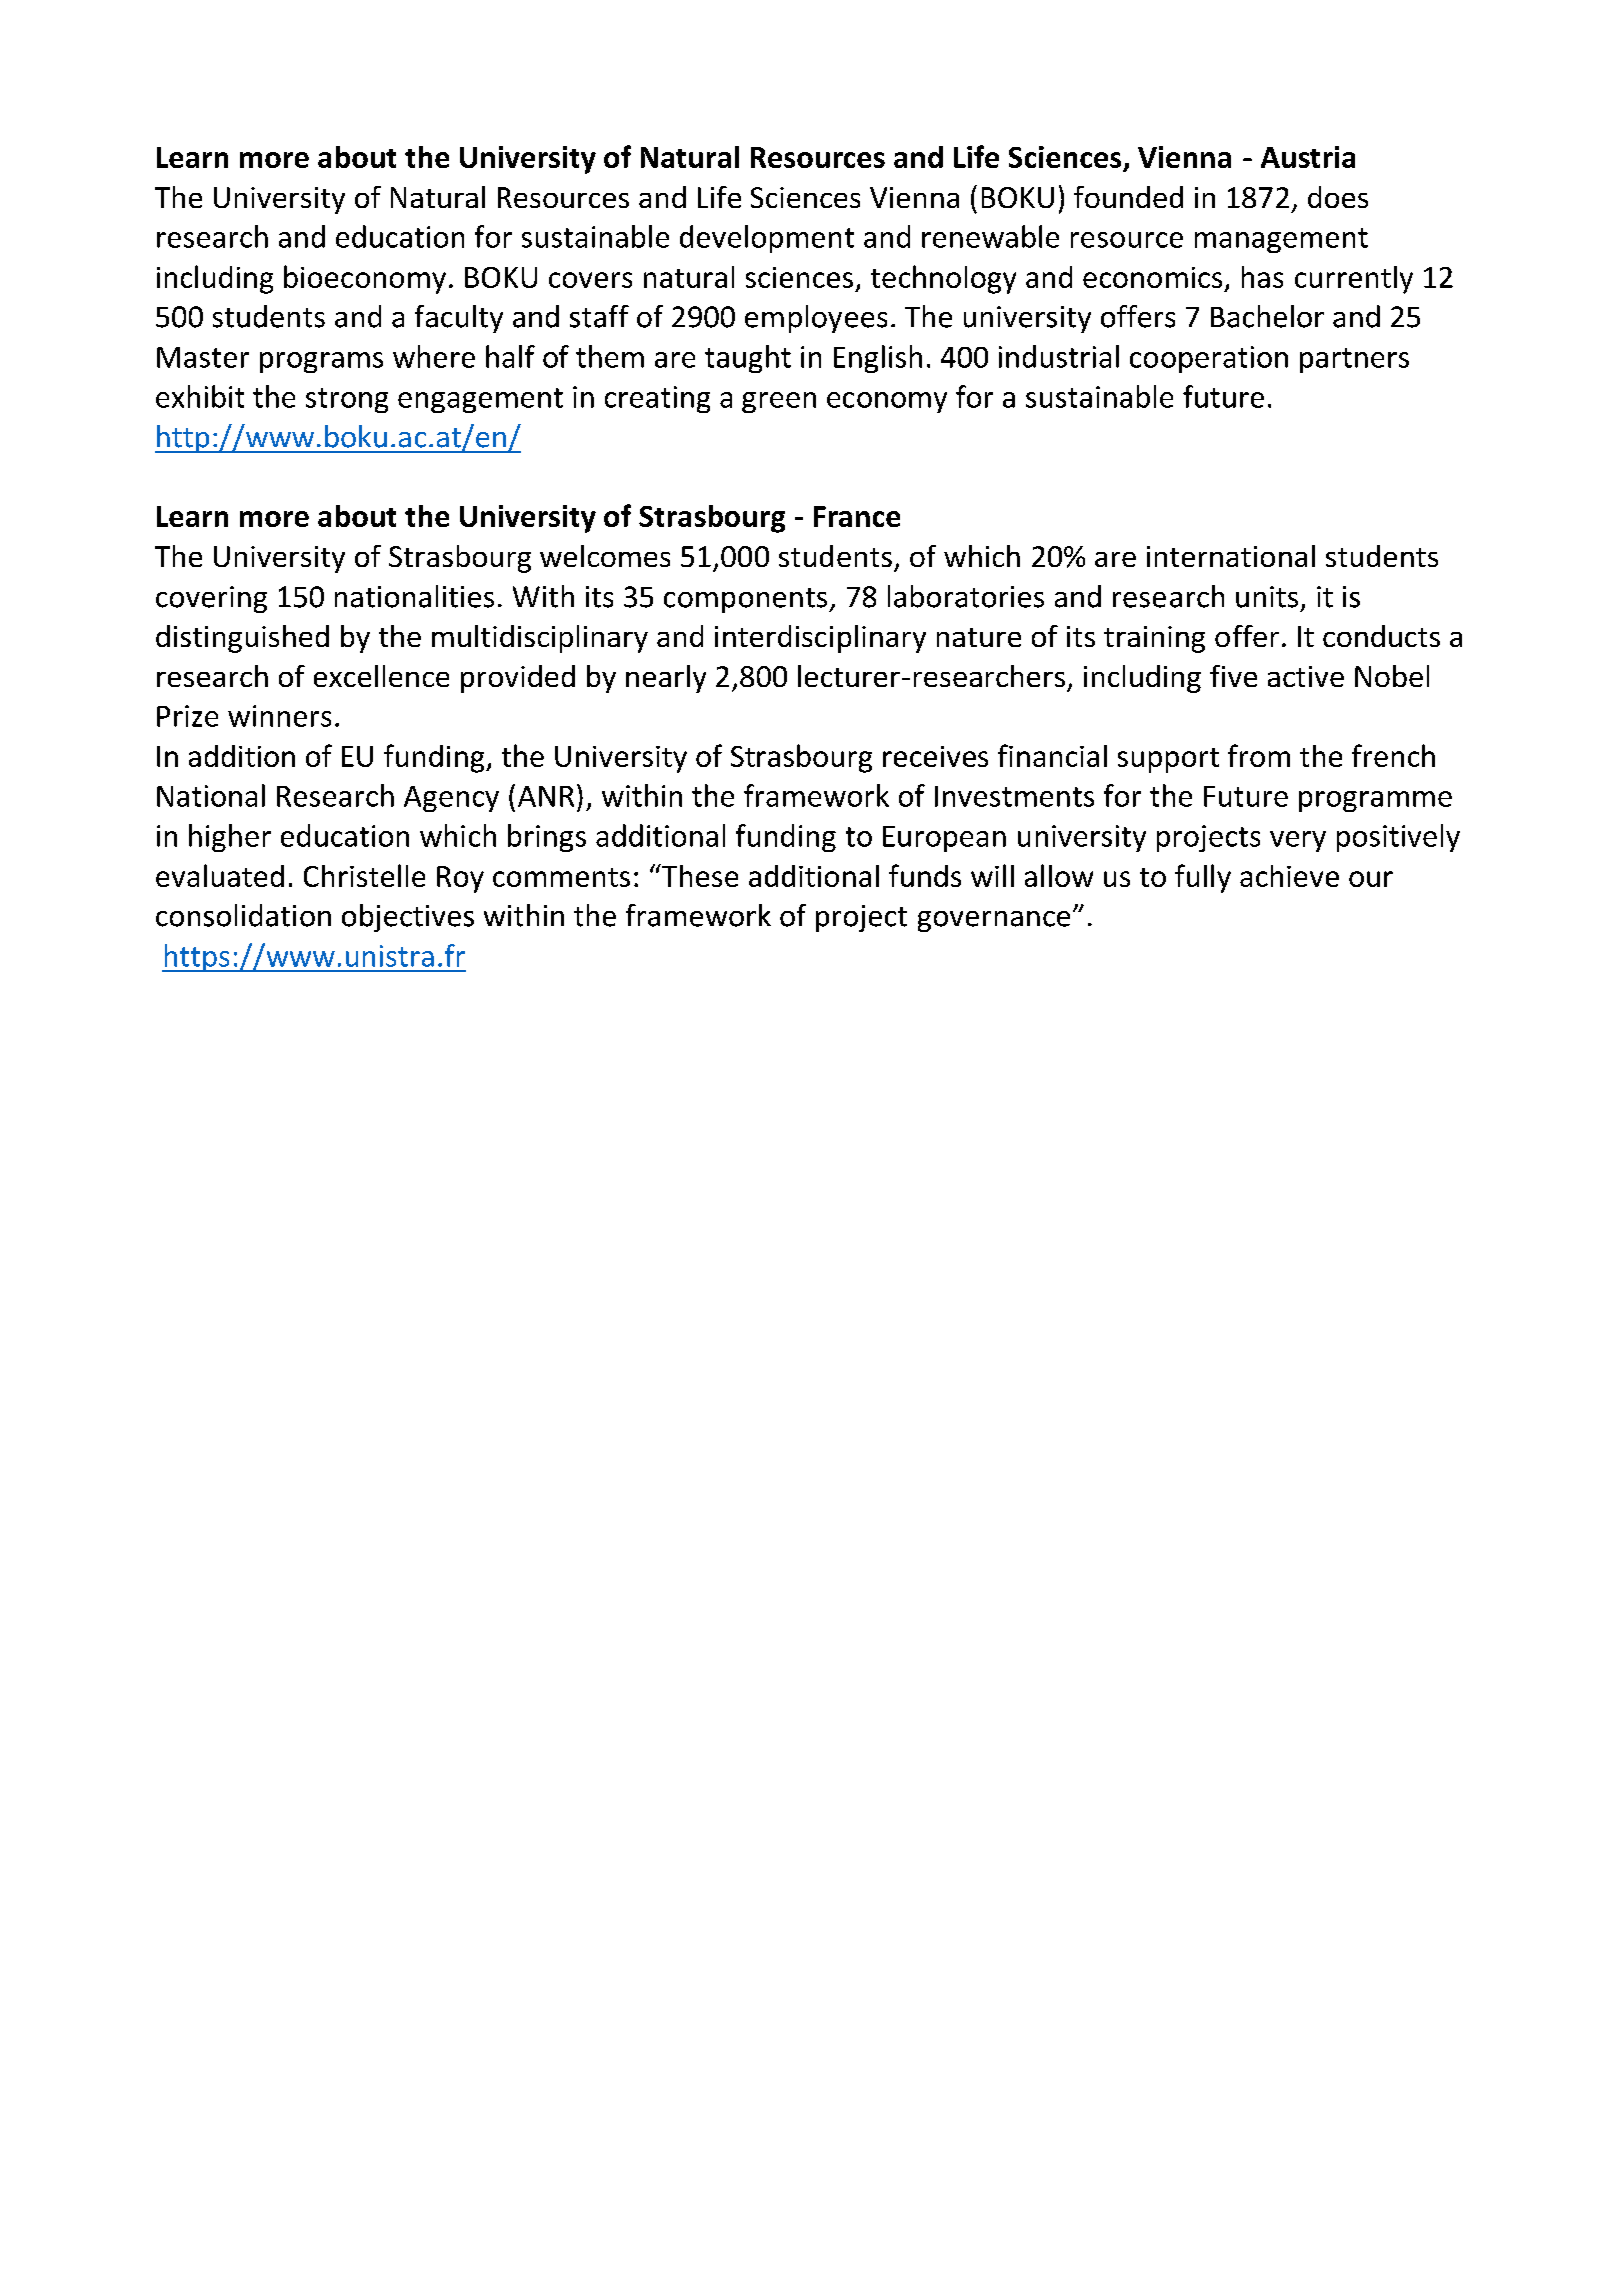 The width and height of the screenshot is (1622, 2295). Describe the element at coordinates (347, 400) in the screenshot. I see `strong` at that location.
